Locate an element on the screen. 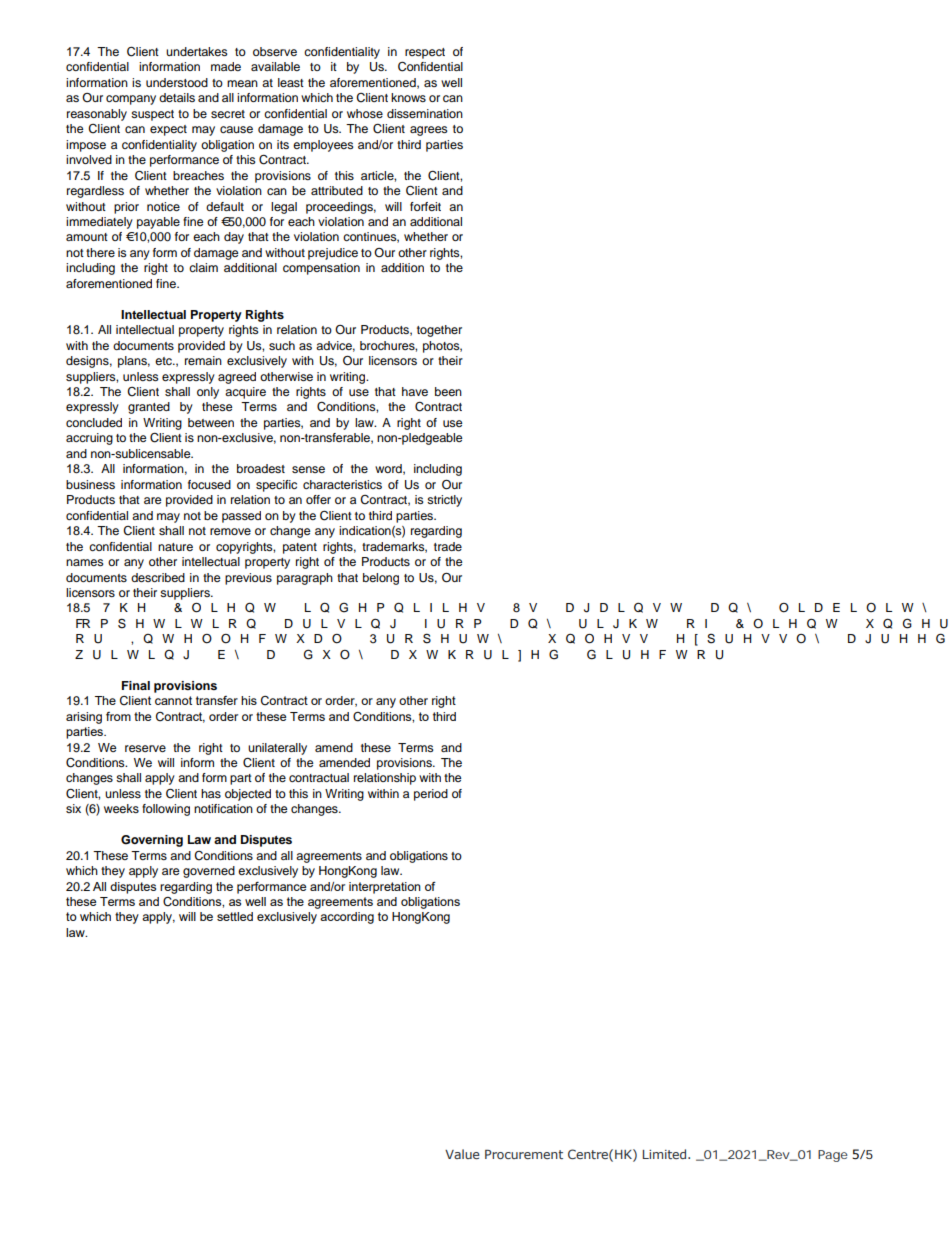  described is located at coordinates (158, 577).
